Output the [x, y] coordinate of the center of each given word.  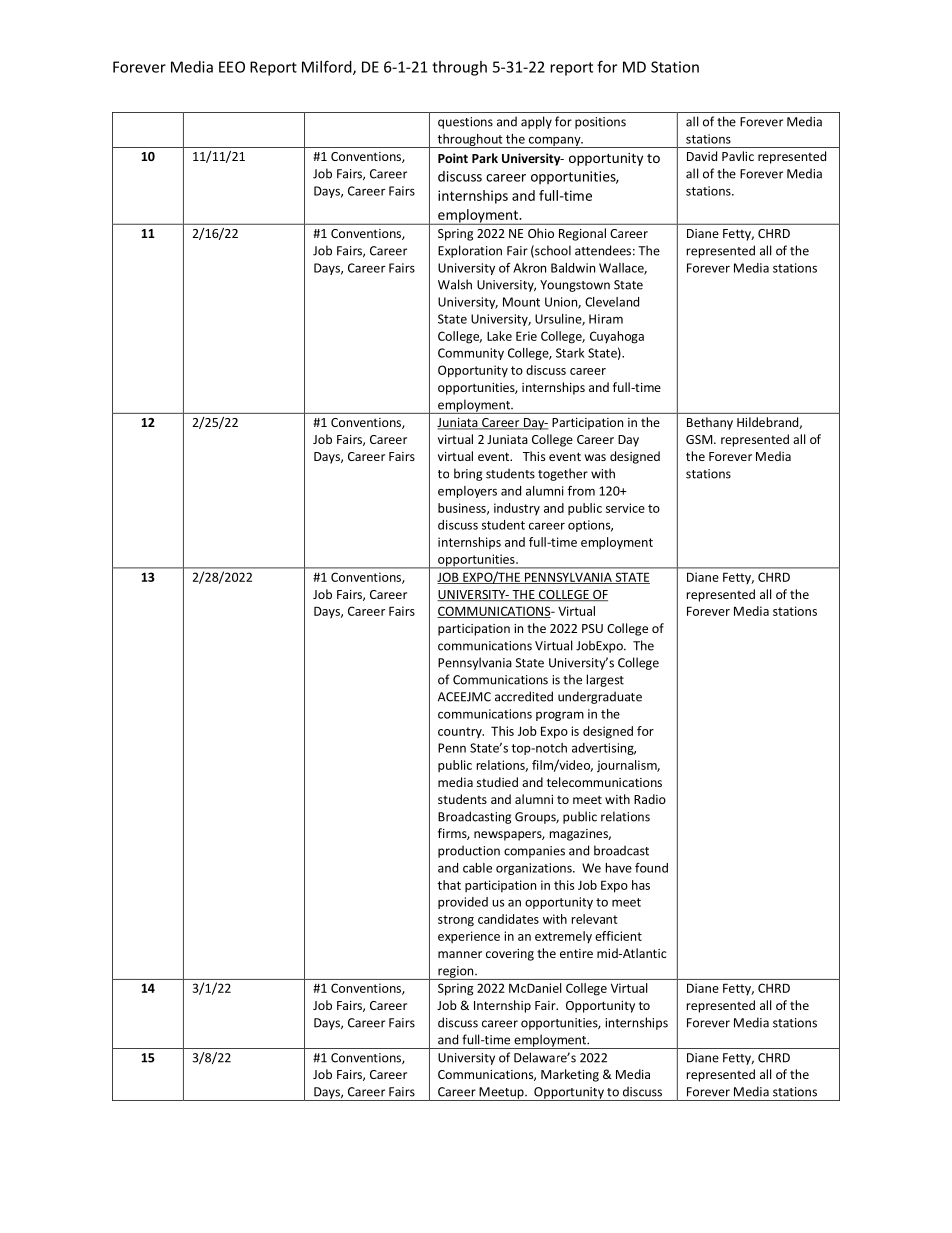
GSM [700, 439]
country [461, 732]
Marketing [570, 1075]
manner [460, 954]
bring [468, 474]
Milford [328, 67]
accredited [524, 696]
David [702, 156]
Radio [650, 799]
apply [536, 122]
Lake [499, 336]
